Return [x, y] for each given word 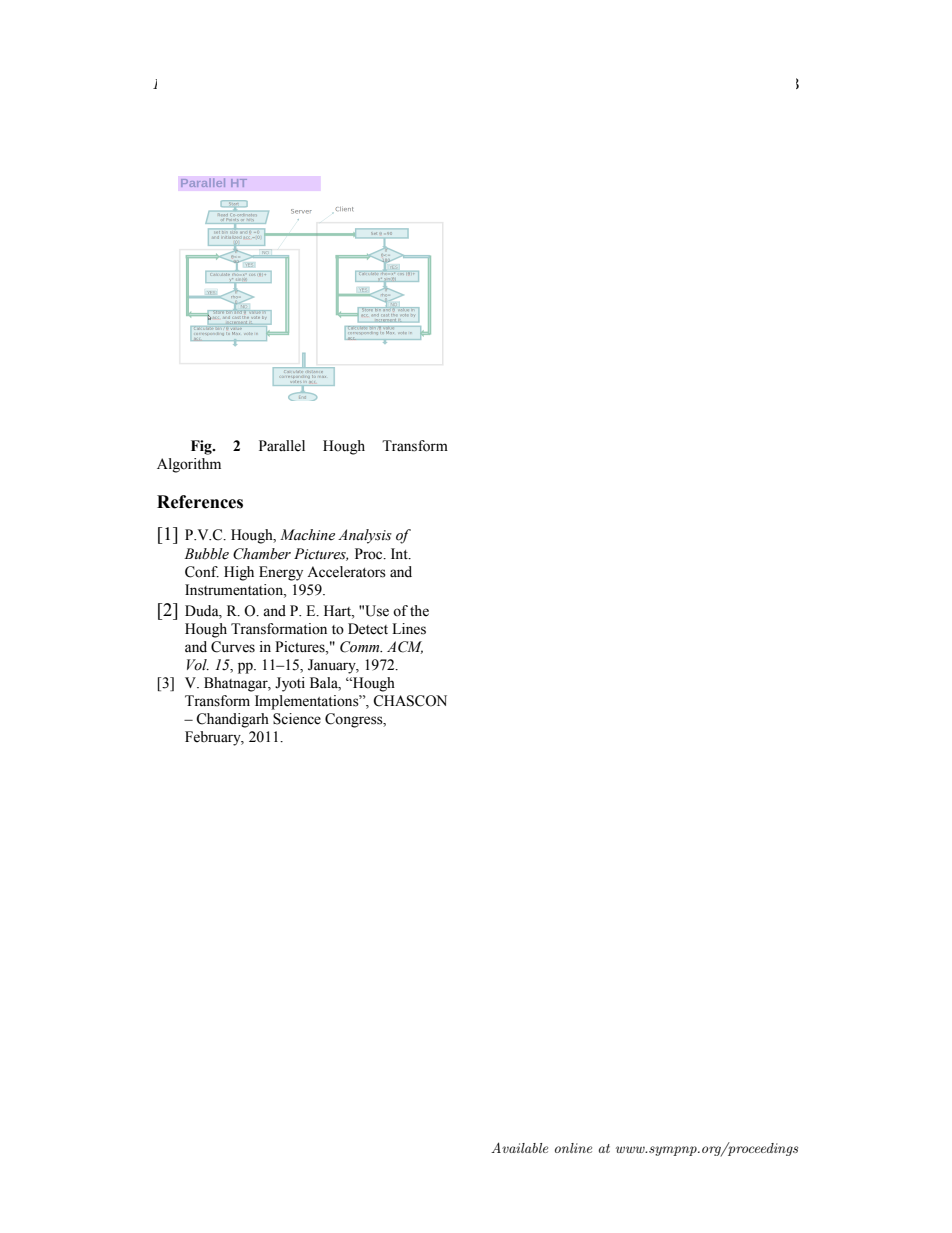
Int [400, 553]
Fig [202, 447]
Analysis [365, 536]
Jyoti [290, 684]
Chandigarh [232, 720]
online [573, 1148]
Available [519, 1147]
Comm [361, 647]
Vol [198, 665]
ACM [405, 647]
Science [297, 719]
